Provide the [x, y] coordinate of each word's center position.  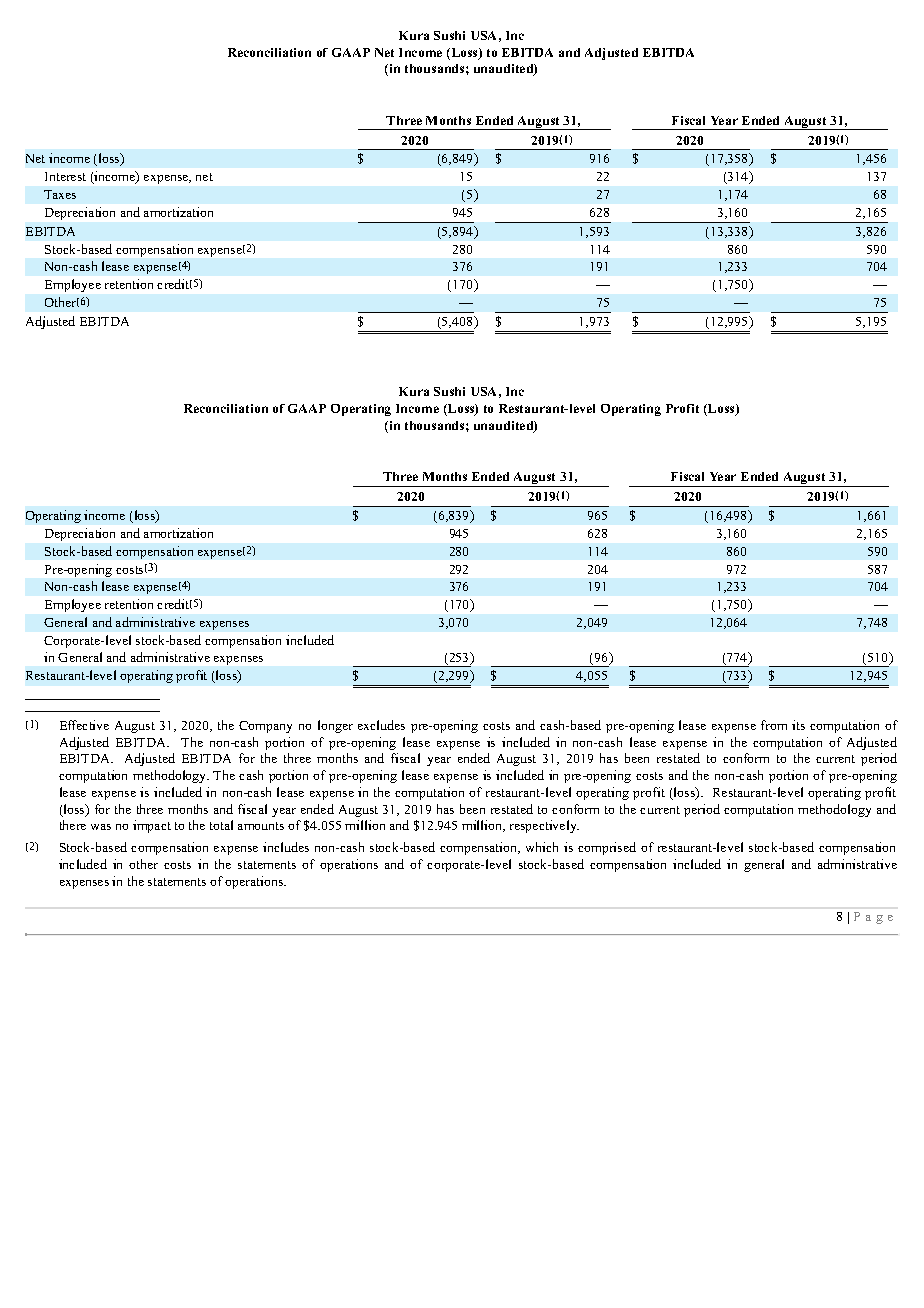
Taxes [60, 194]
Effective [84, 725]
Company [265, 727]
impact [152, 826]
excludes [381, 725]
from [774, 725]
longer [335, 726]
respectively [544, 826]
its [798, 725]
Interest [65, 176]
